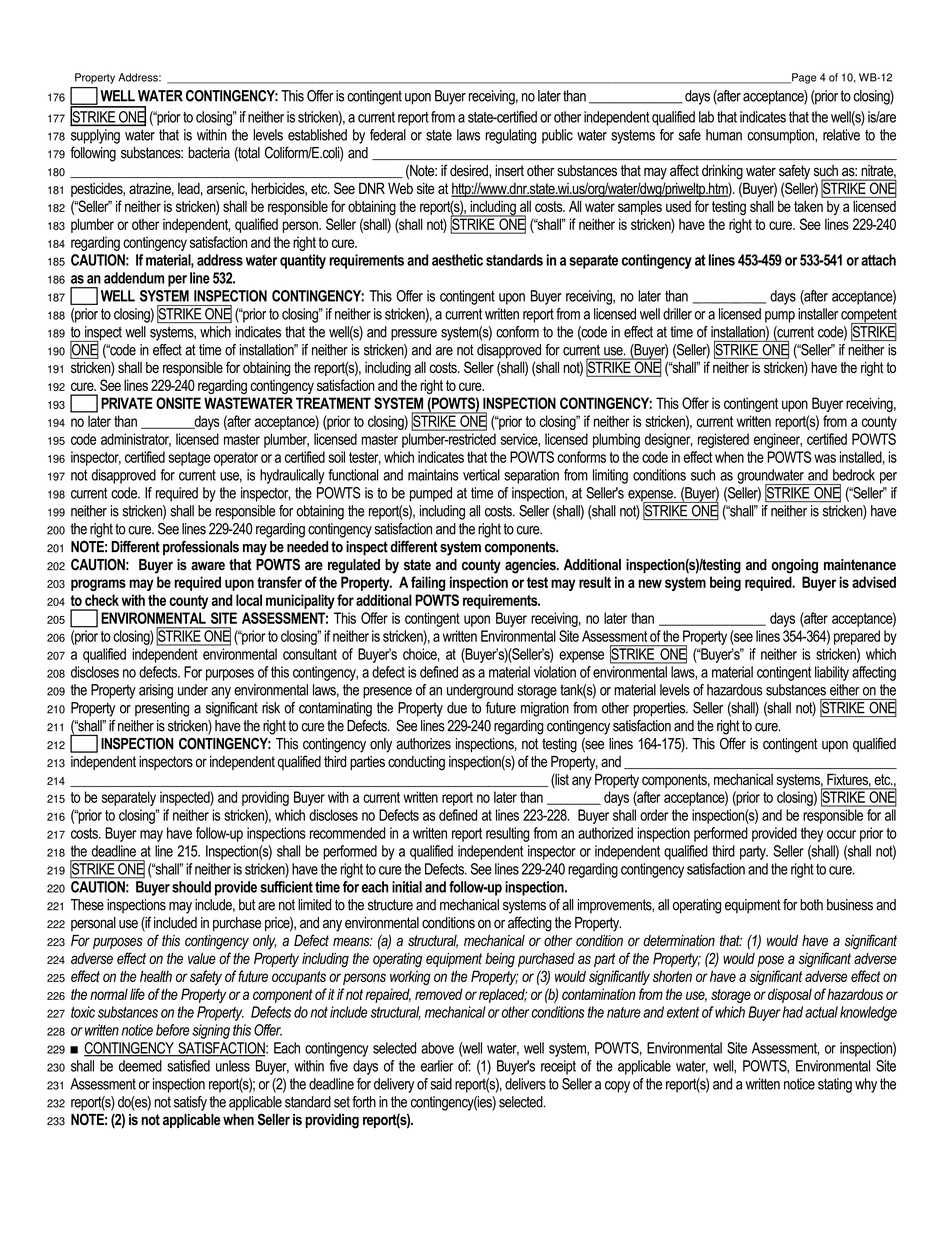 The image size is (952, 1233). Describe the element at coordinates (818, 314) in the screenshot. I see `installer` at that location.
